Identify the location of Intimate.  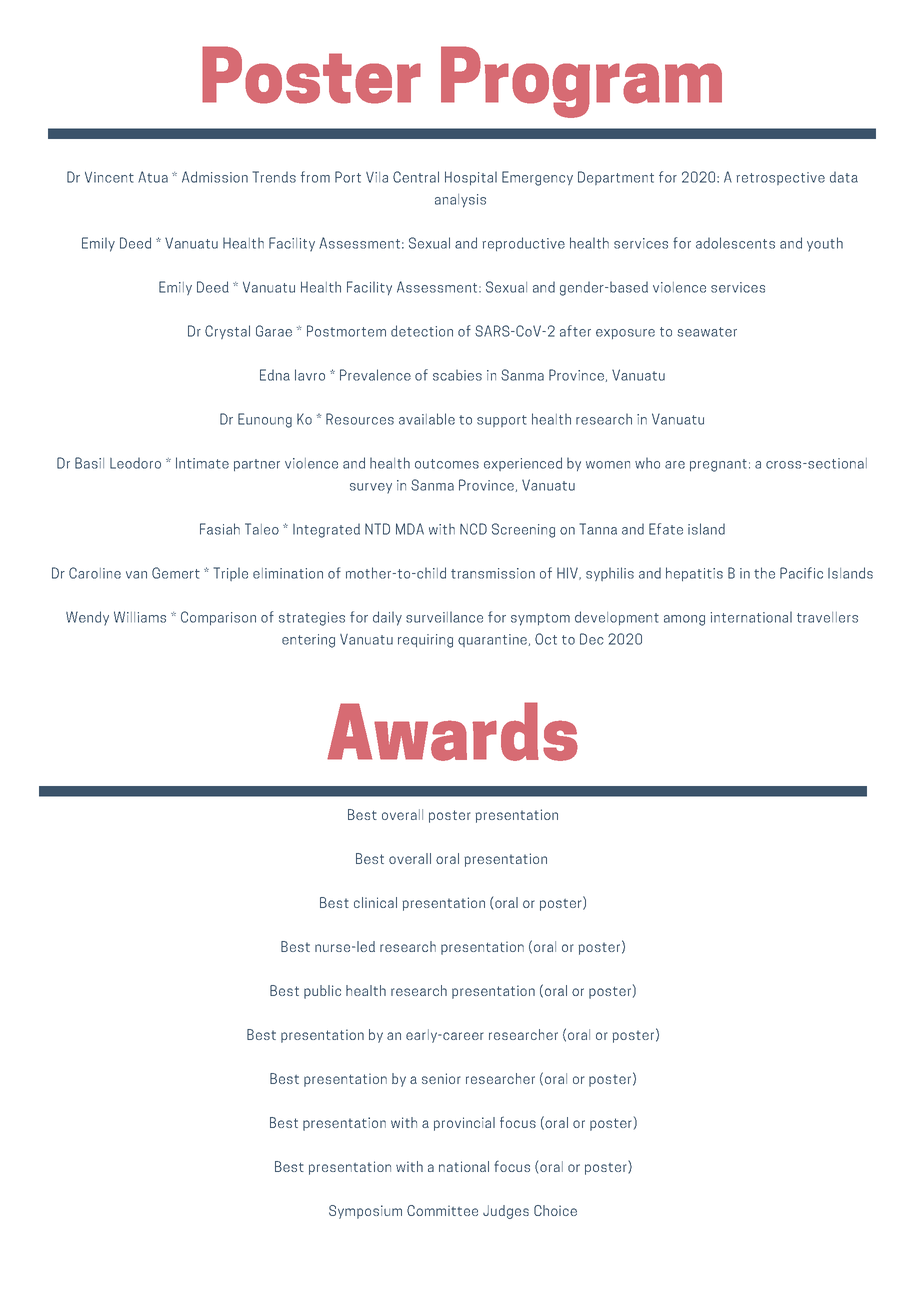
(202, 463).
